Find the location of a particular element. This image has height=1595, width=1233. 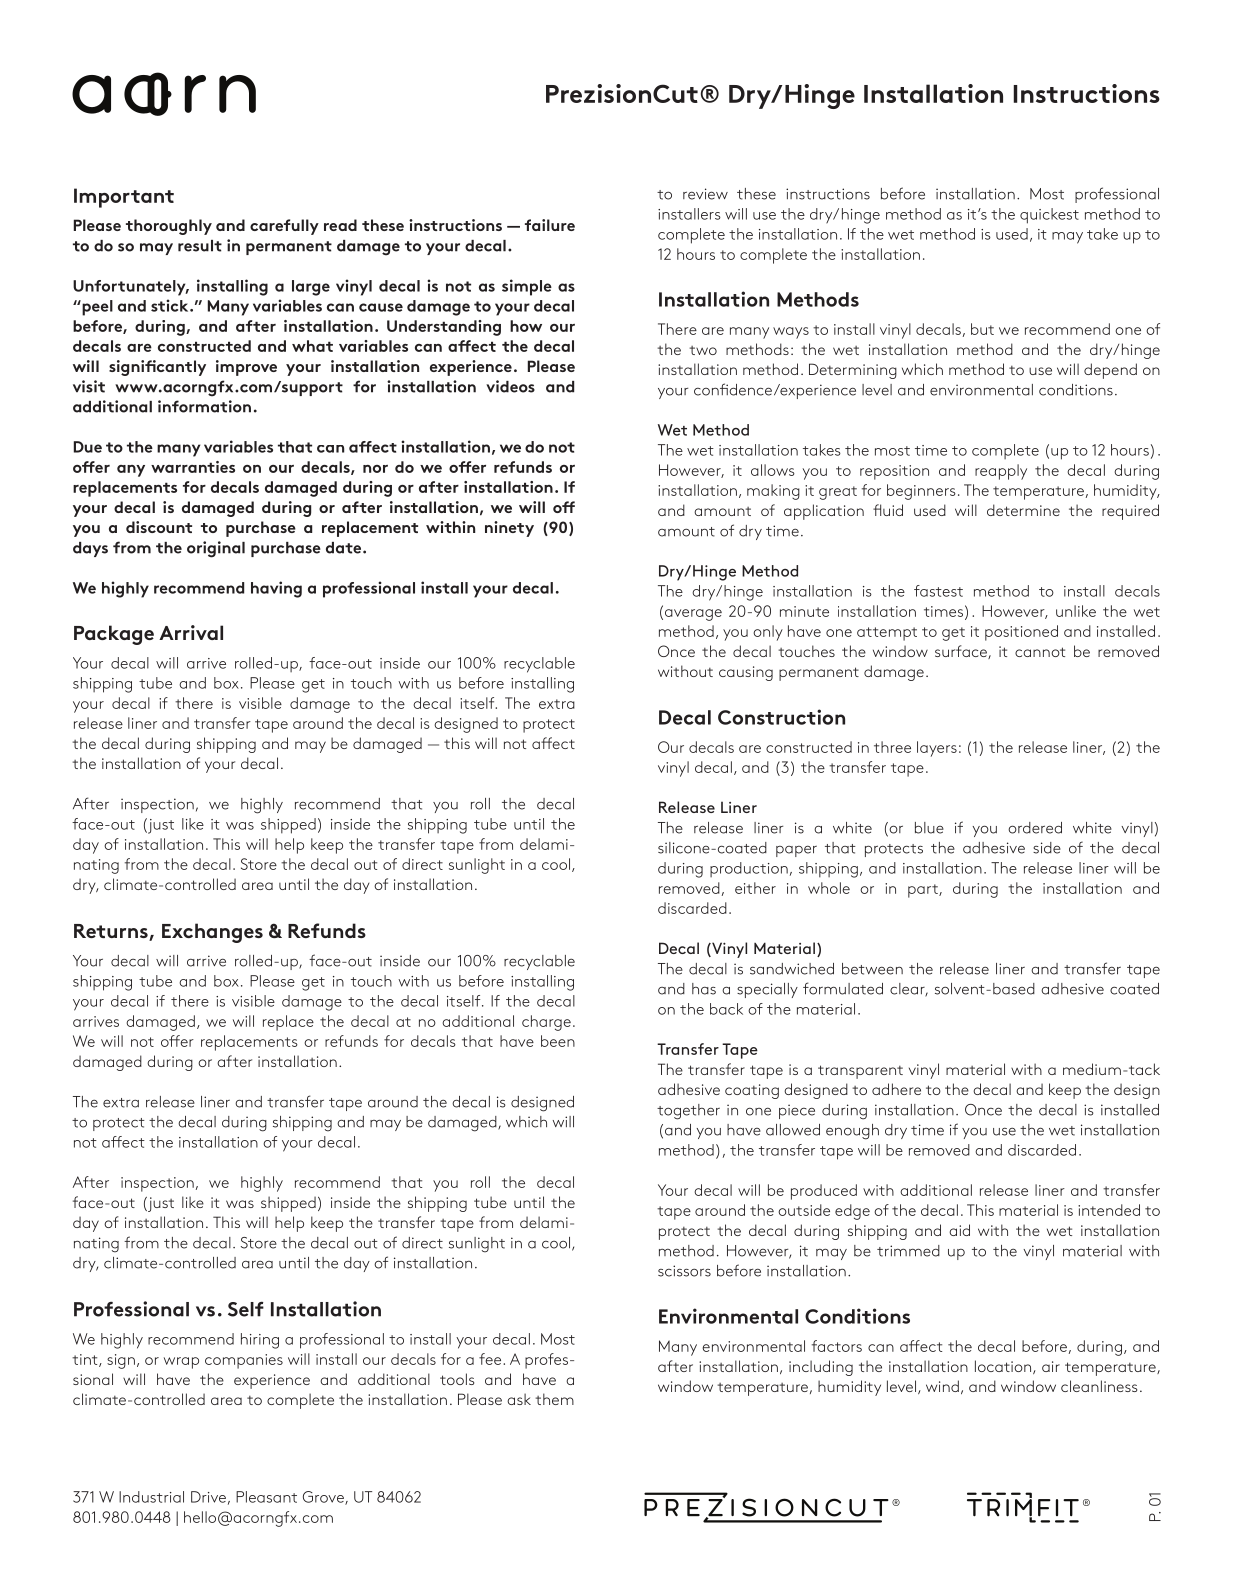

production is located at coordinates (749, 869).
